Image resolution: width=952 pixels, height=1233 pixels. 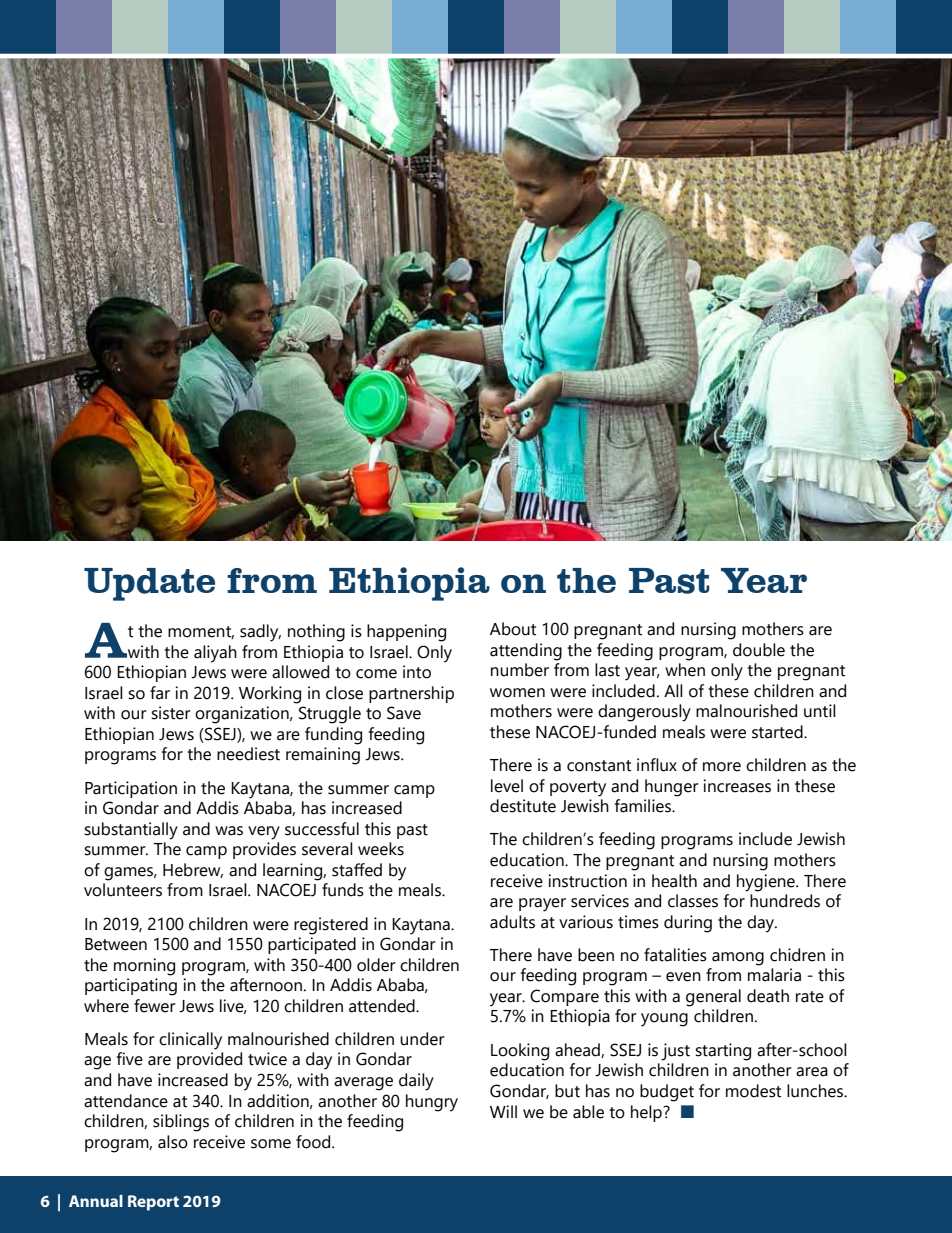 What do you see at coordinates (507, 786) in the image?
I see `level` at bounding box center [507, 786].
